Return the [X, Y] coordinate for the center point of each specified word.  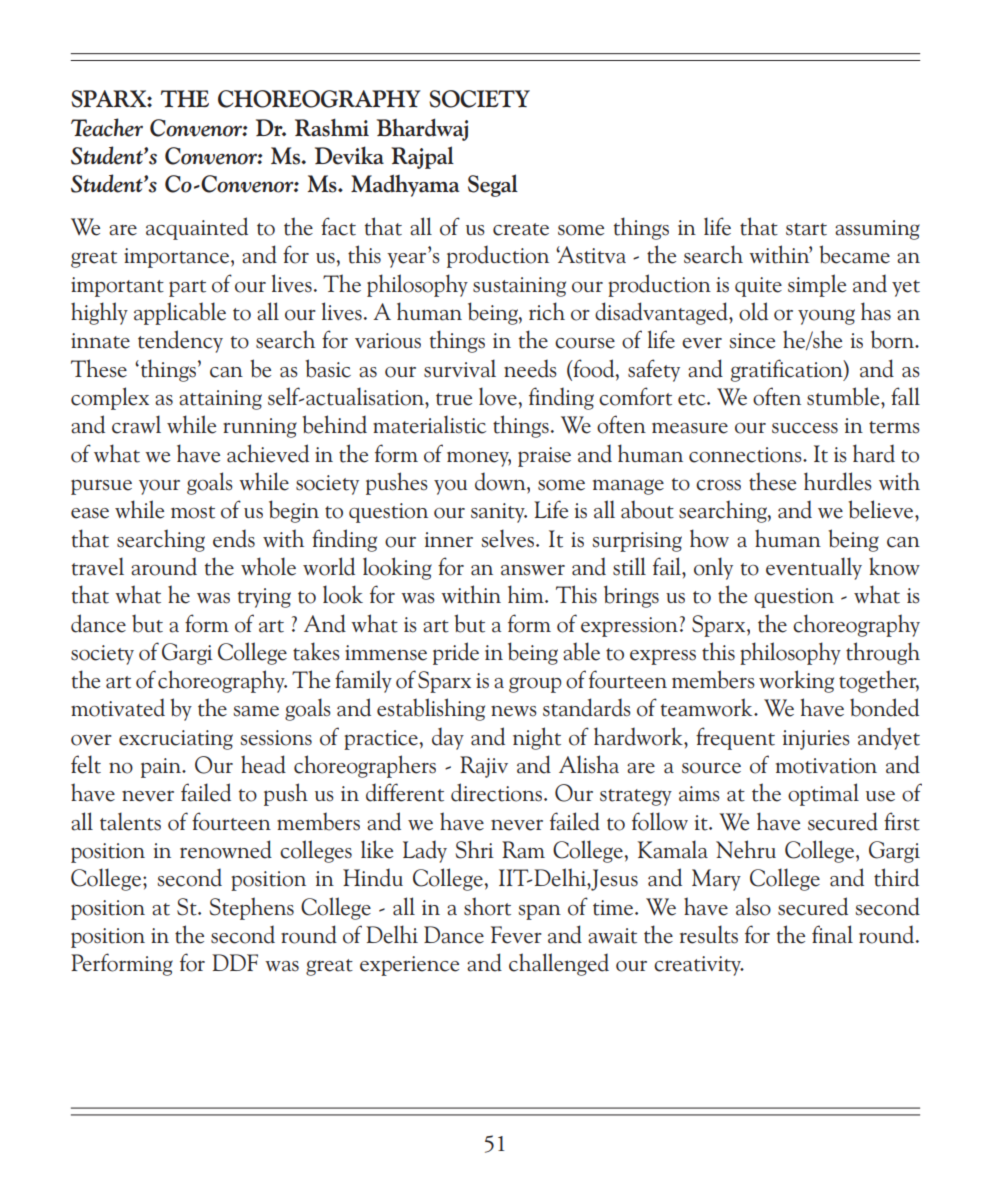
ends [234, 538]
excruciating [176, 740]
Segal [493, 185]
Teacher [107, 127]
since [752, 341]
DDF [235, 962]
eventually [814, 568]
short [487, 906]
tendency [180, 341]
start [806, 229]
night [537, 738]
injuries [816, 740]
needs [530, 368]
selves [509, 538]
